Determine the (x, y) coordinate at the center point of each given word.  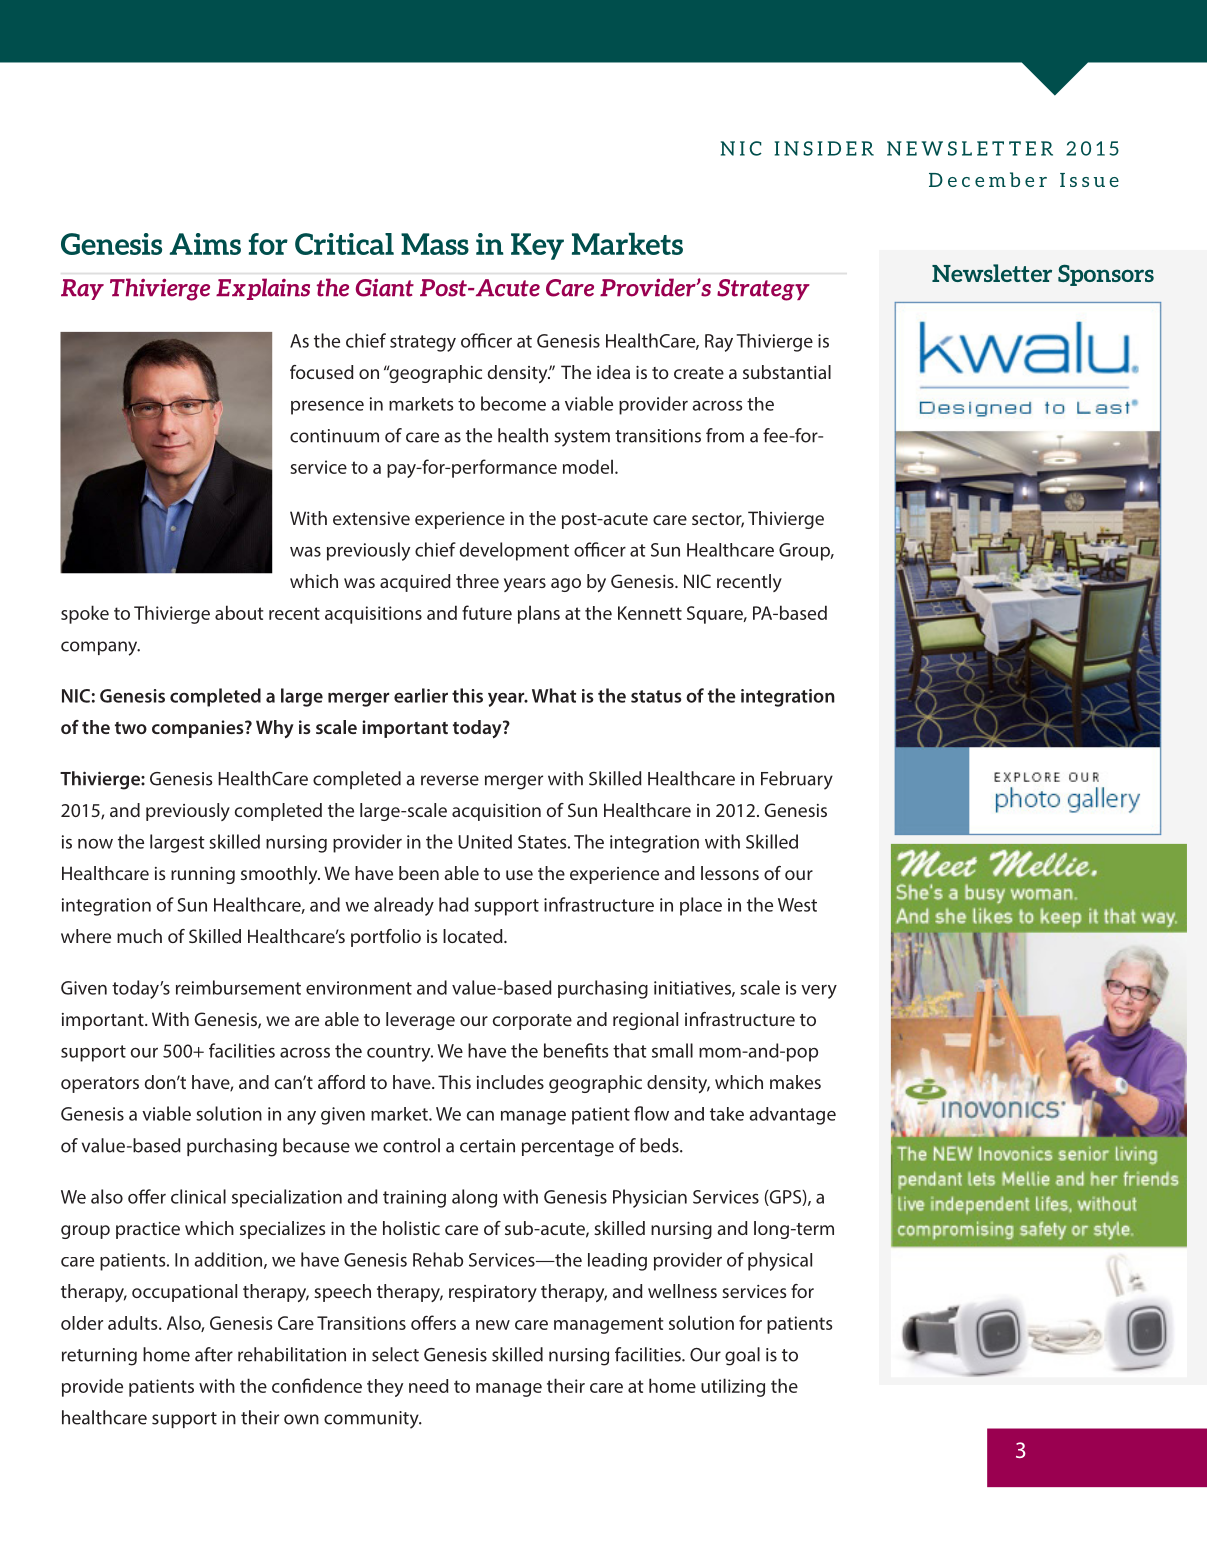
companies (199, 729)
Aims (205, 244)
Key (537, 246)
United (485, 841)
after (214, 1354)
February (797, 780)
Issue (1089, 180)
